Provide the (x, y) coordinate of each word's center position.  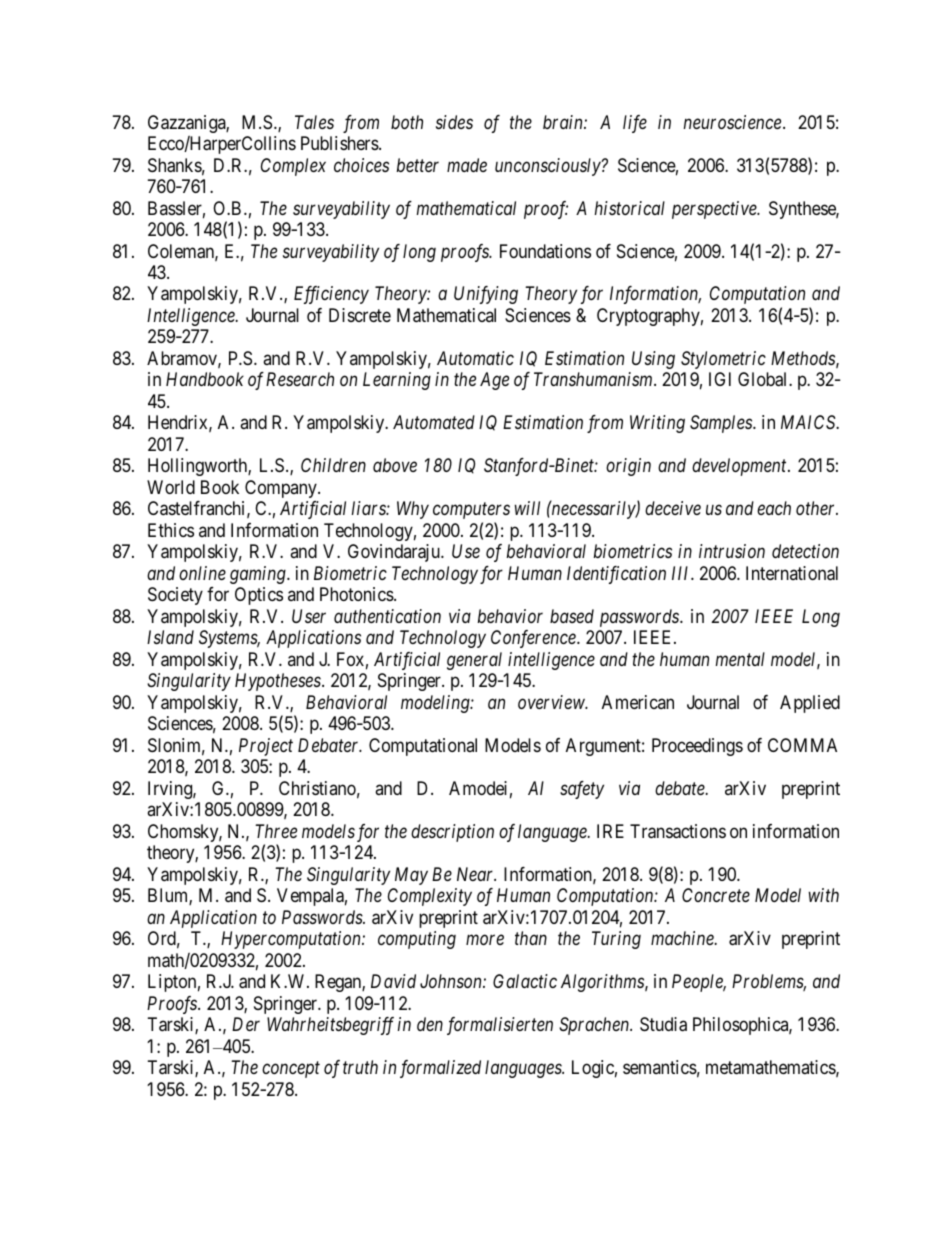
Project (266, 747)
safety (582, 790)
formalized (440, 1069)
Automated (434, 422)
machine (683, 938)
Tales (314, 122)
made (467, 165)
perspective (715, 210)
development (740, 467)
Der (246, 1024)
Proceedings (697, 747)
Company (282, 489)
